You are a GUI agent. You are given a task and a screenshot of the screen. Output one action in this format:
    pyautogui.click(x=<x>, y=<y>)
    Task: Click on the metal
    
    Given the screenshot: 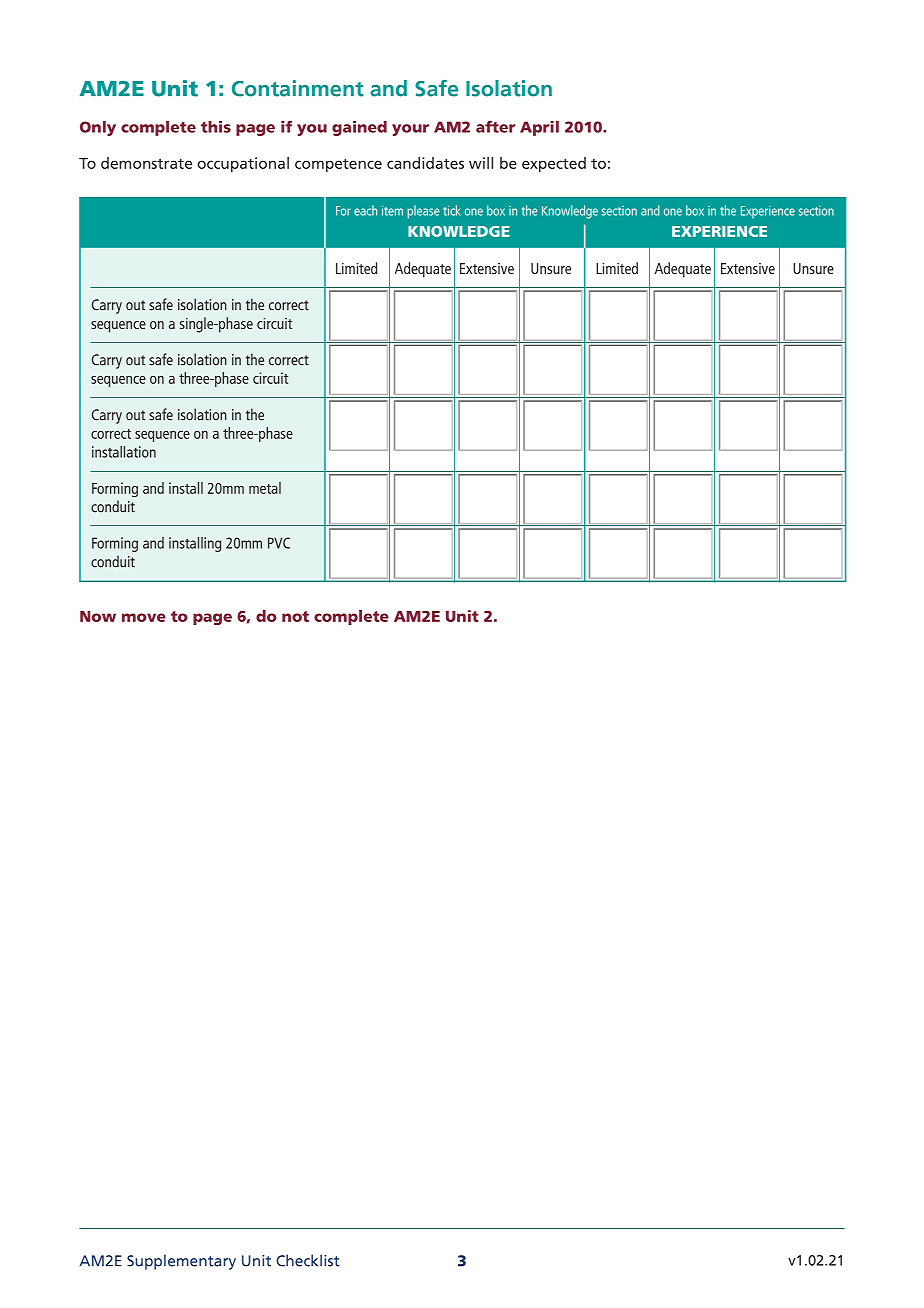 What is the action you would take?
    pyautogui.click(x=265, y=488)
